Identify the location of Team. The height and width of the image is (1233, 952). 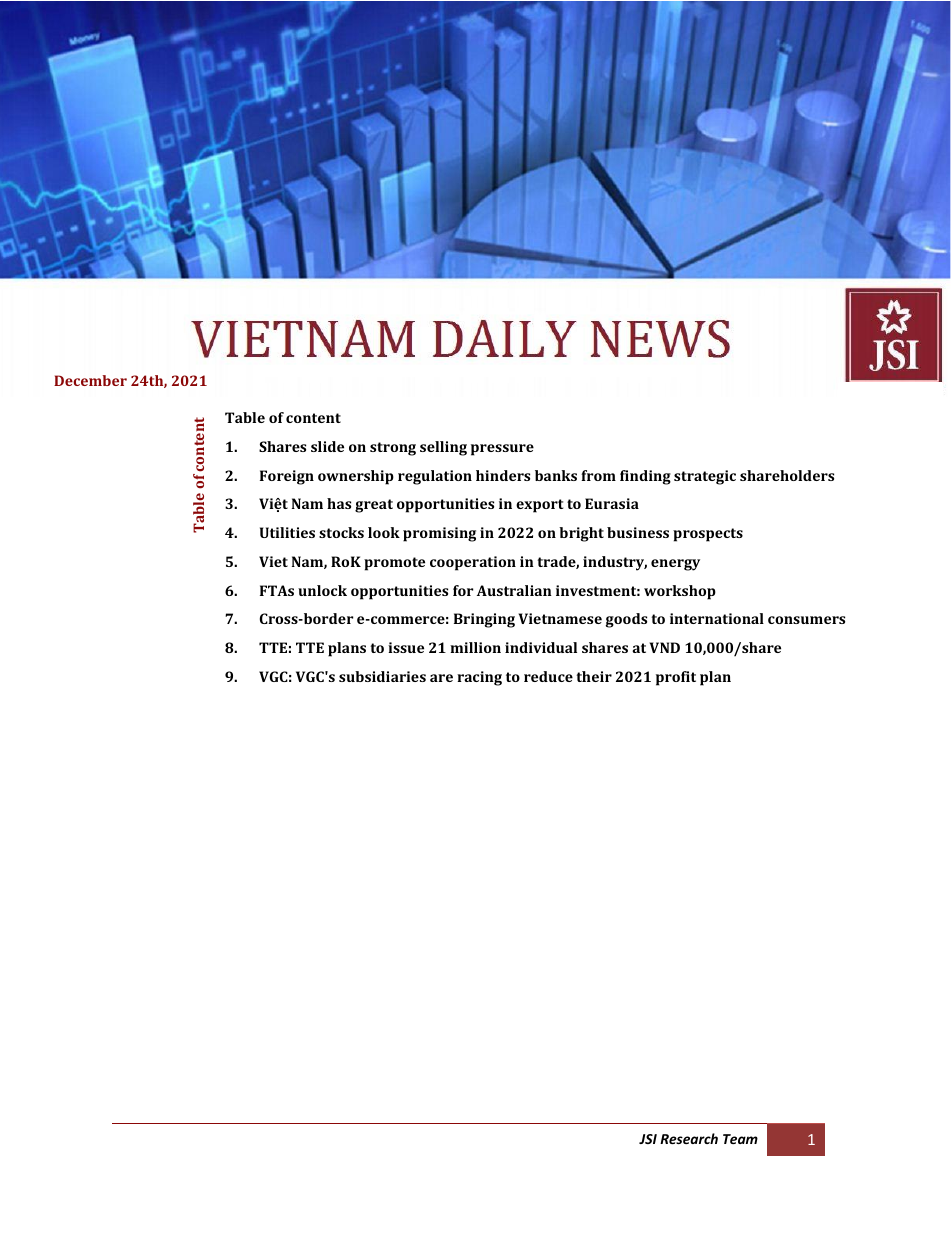
(740, 1139).
